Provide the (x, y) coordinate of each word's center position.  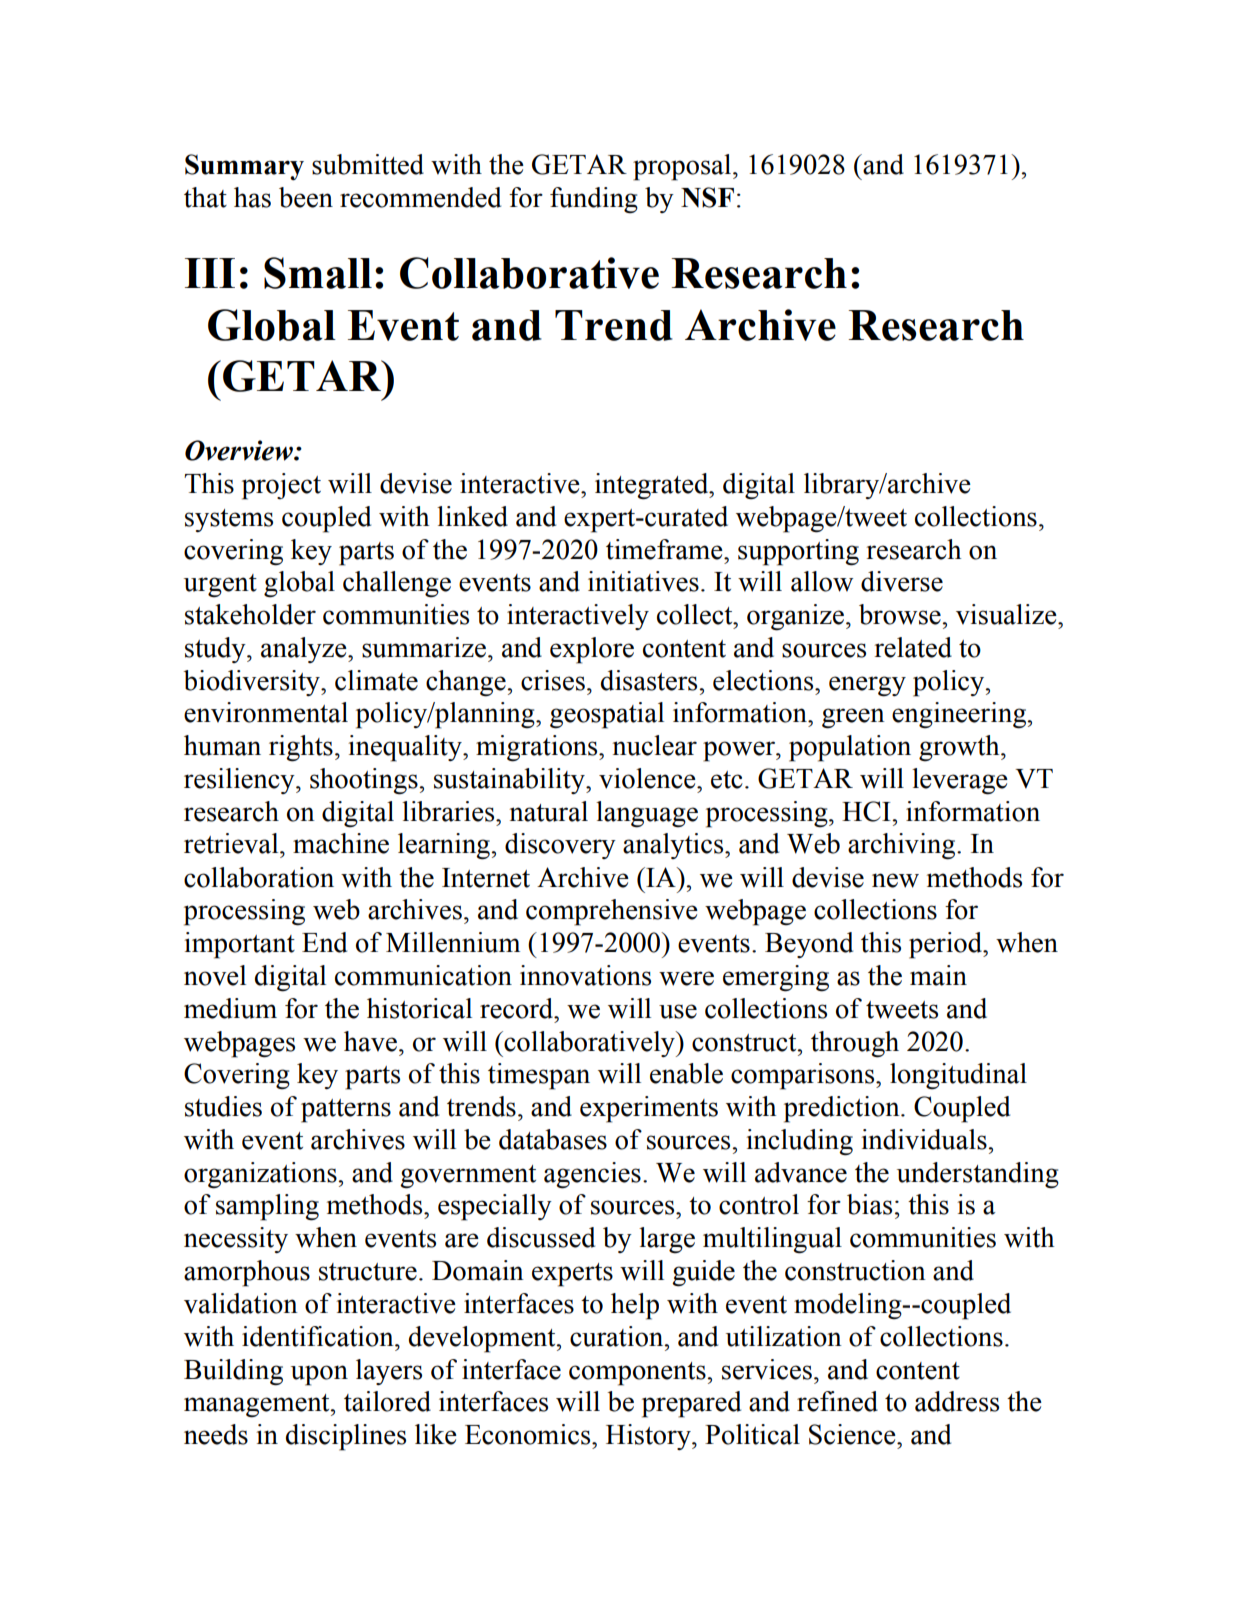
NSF (707, 197)
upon (319, 1375)
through (855, 1044)
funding (594, 200)
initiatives (643, 581)
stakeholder (250, 614)
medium (230, 1008)
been (306, 197)
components (638, 1374)
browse (901, 614)
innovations (585, 975)
